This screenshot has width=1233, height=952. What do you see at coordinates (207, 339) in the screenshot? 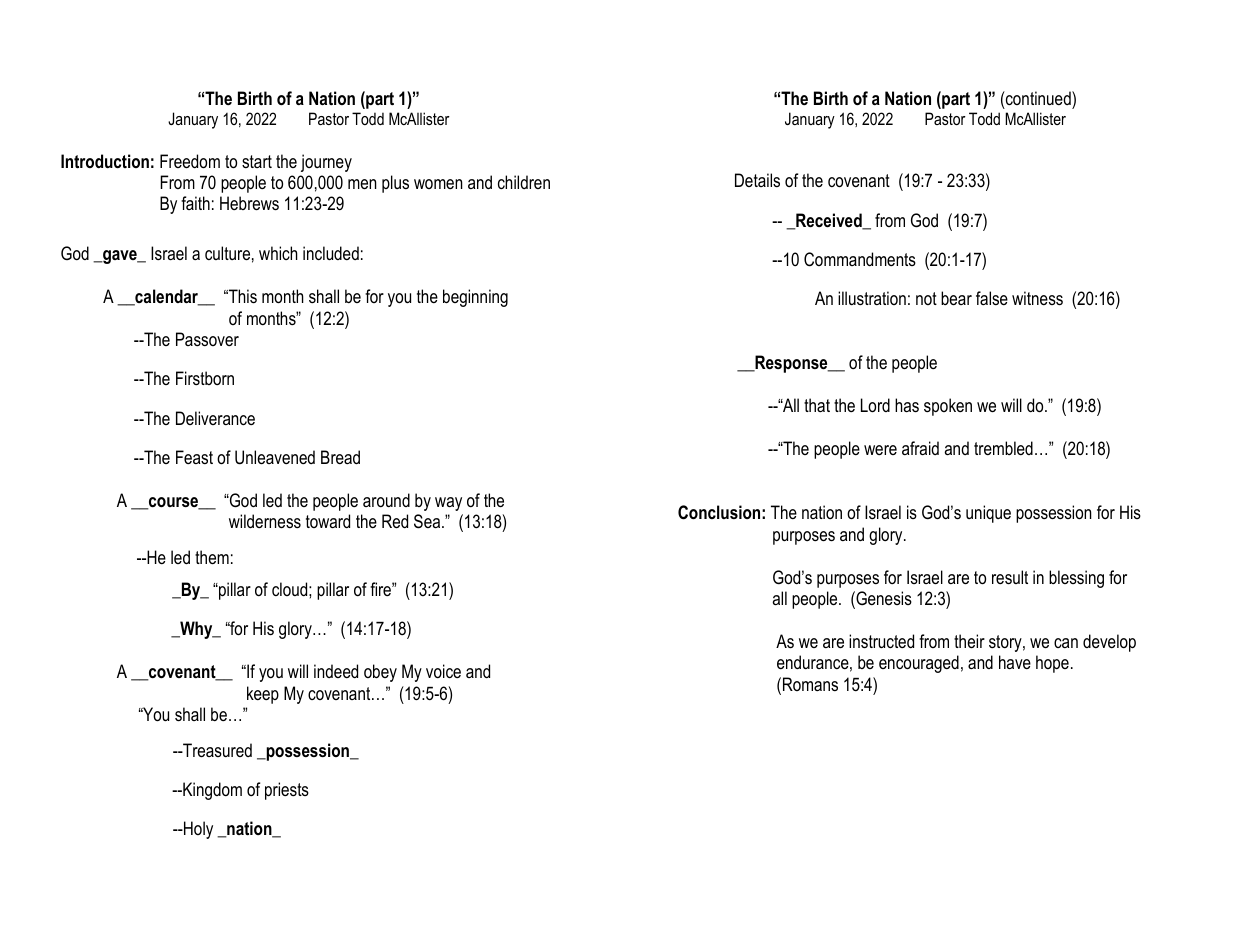
I see `Passover` at bounding box center [207, 339].
